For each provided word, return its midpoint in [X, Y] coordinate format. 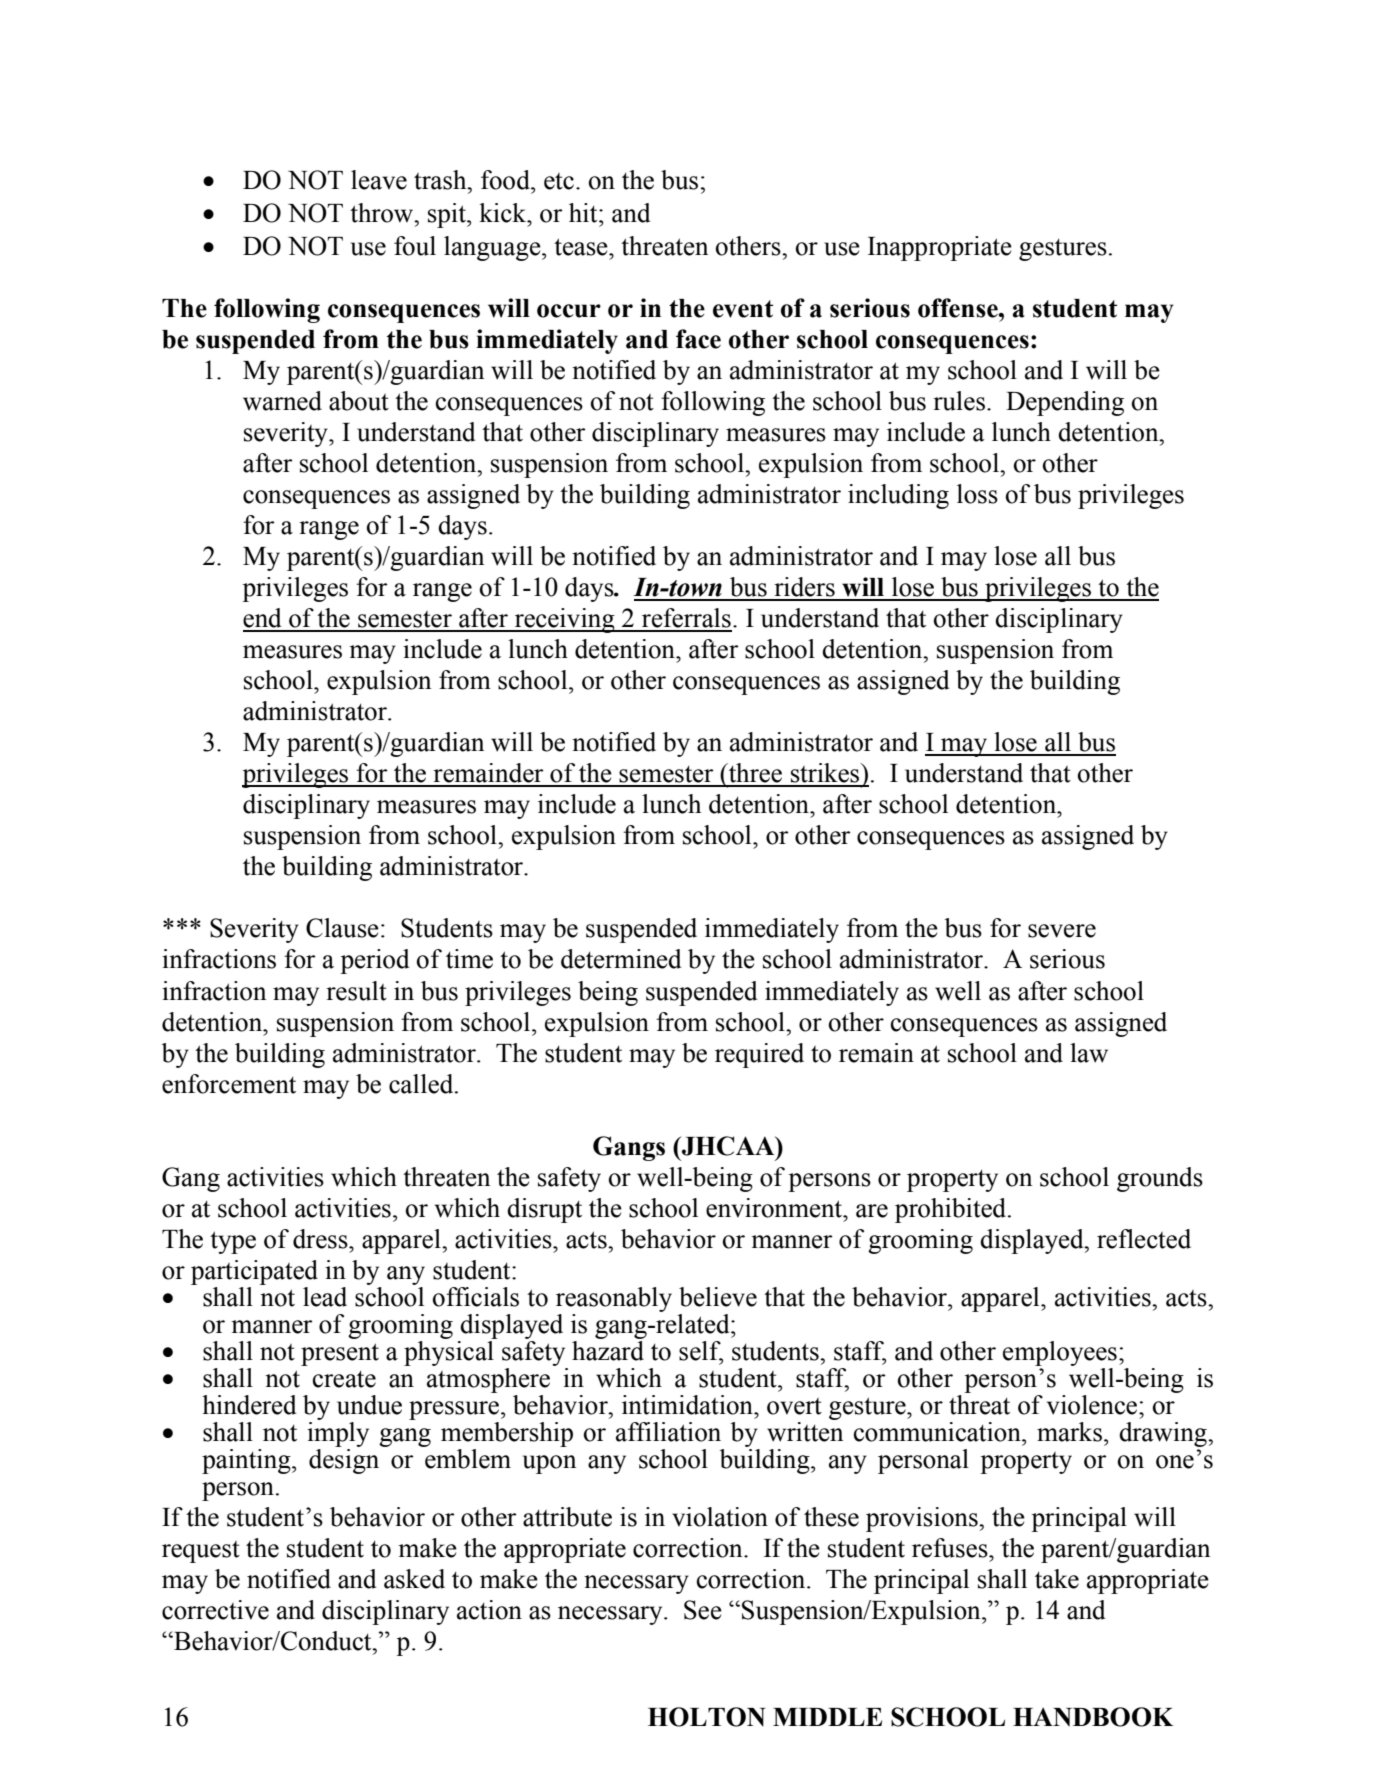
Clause [342, 928]
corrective [215, 1610]
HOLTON [707, 1717]
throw [383, 213]
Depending [1065, 403]
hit [584, 213]
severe [1062, 931]
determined [621, 959]
